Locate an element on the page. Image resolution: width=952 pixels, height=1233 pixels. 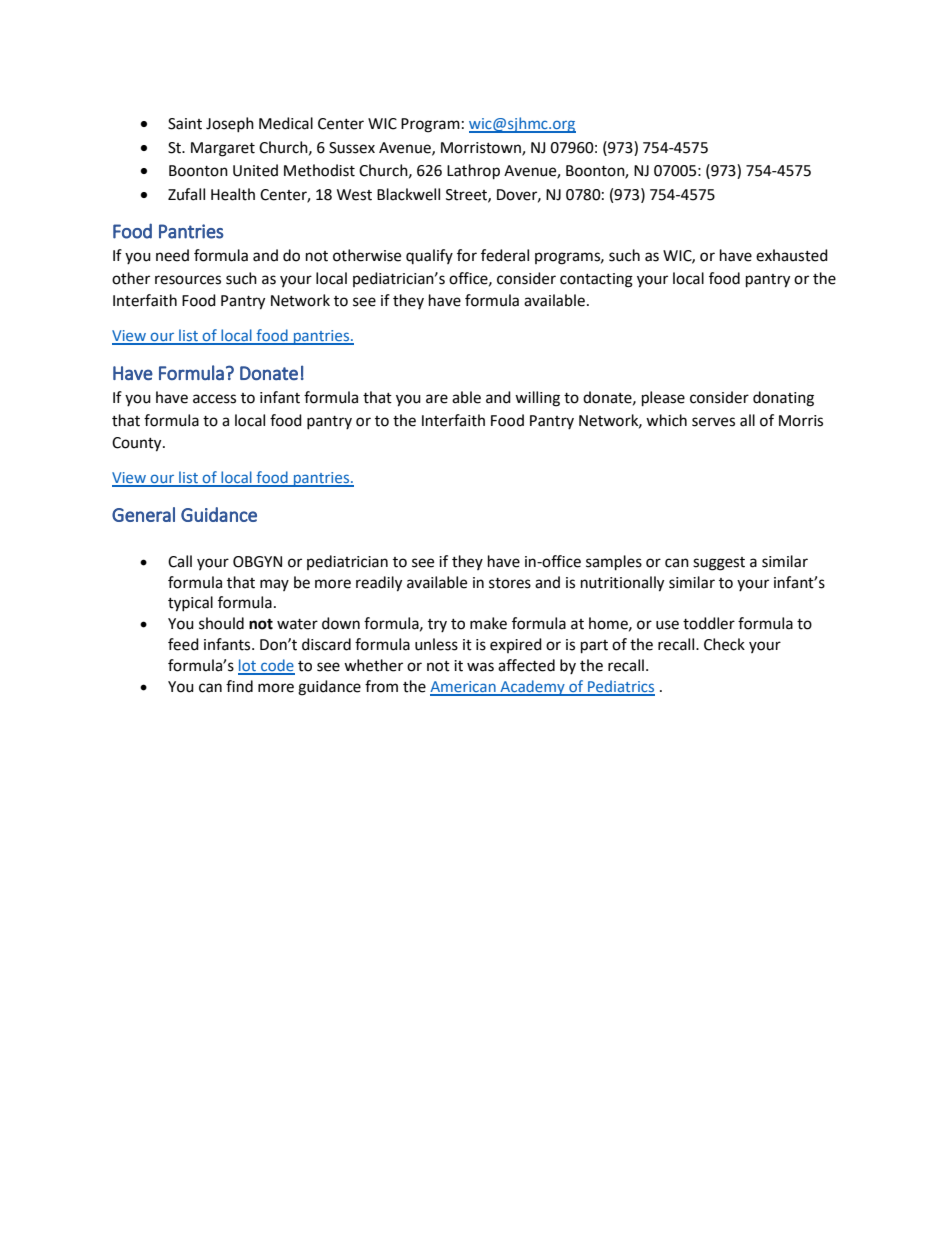
serves is located at coordinates (713, 422).
